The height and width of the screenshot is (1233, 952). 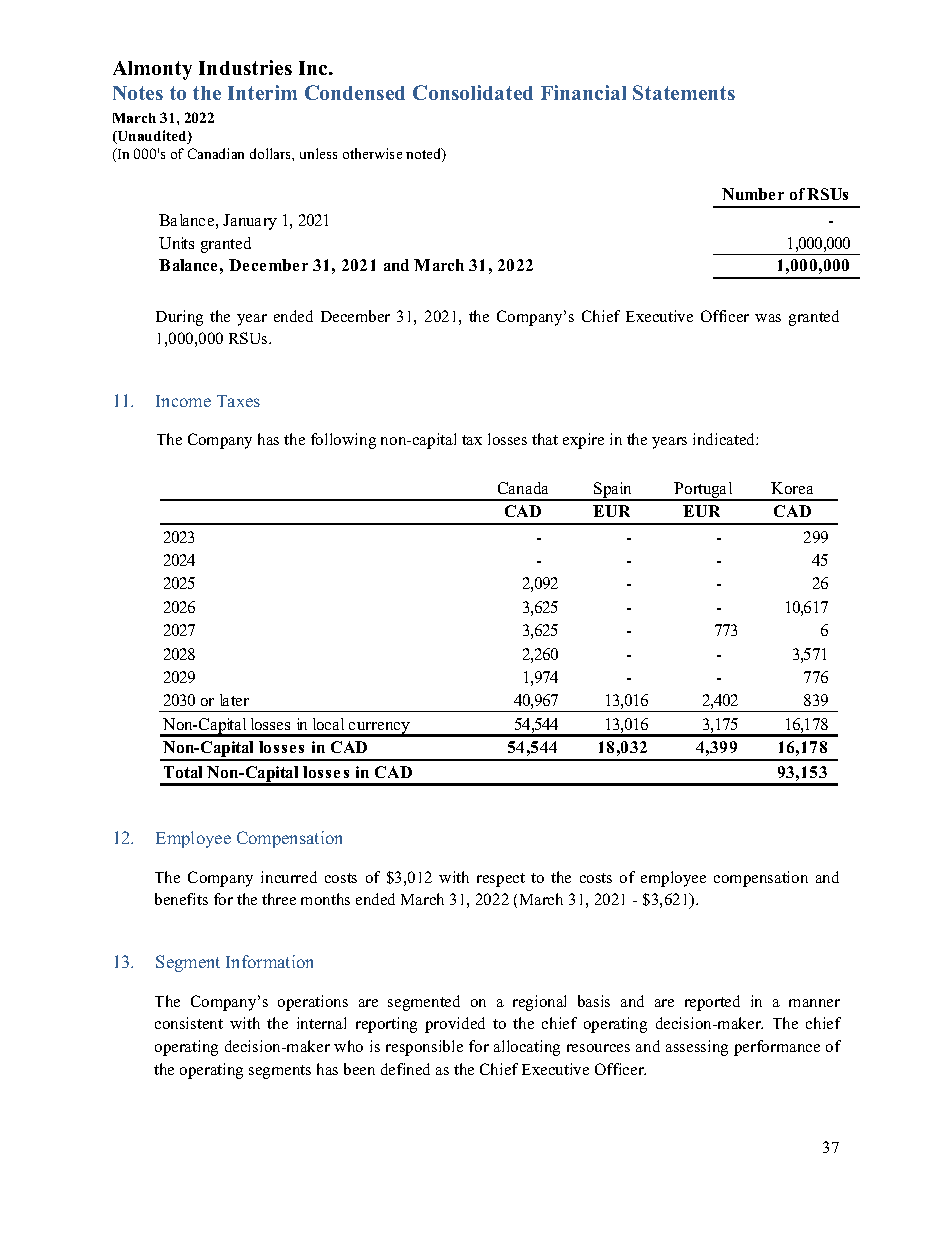 I want to click on Consolidated, so click(x=473, y=92).
